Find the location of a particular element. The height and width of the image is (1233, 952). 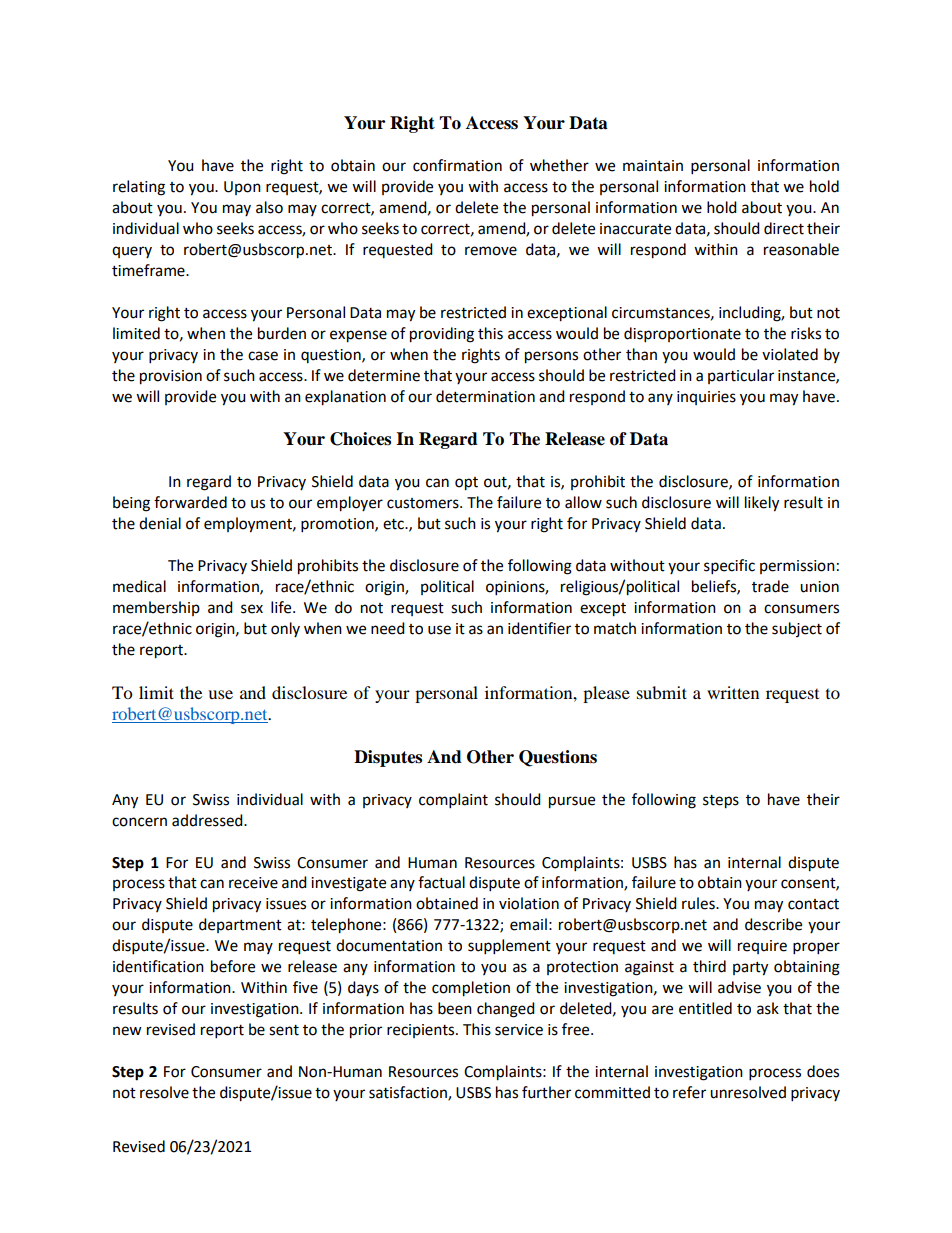

direct is located at coordinates (784, 228).
